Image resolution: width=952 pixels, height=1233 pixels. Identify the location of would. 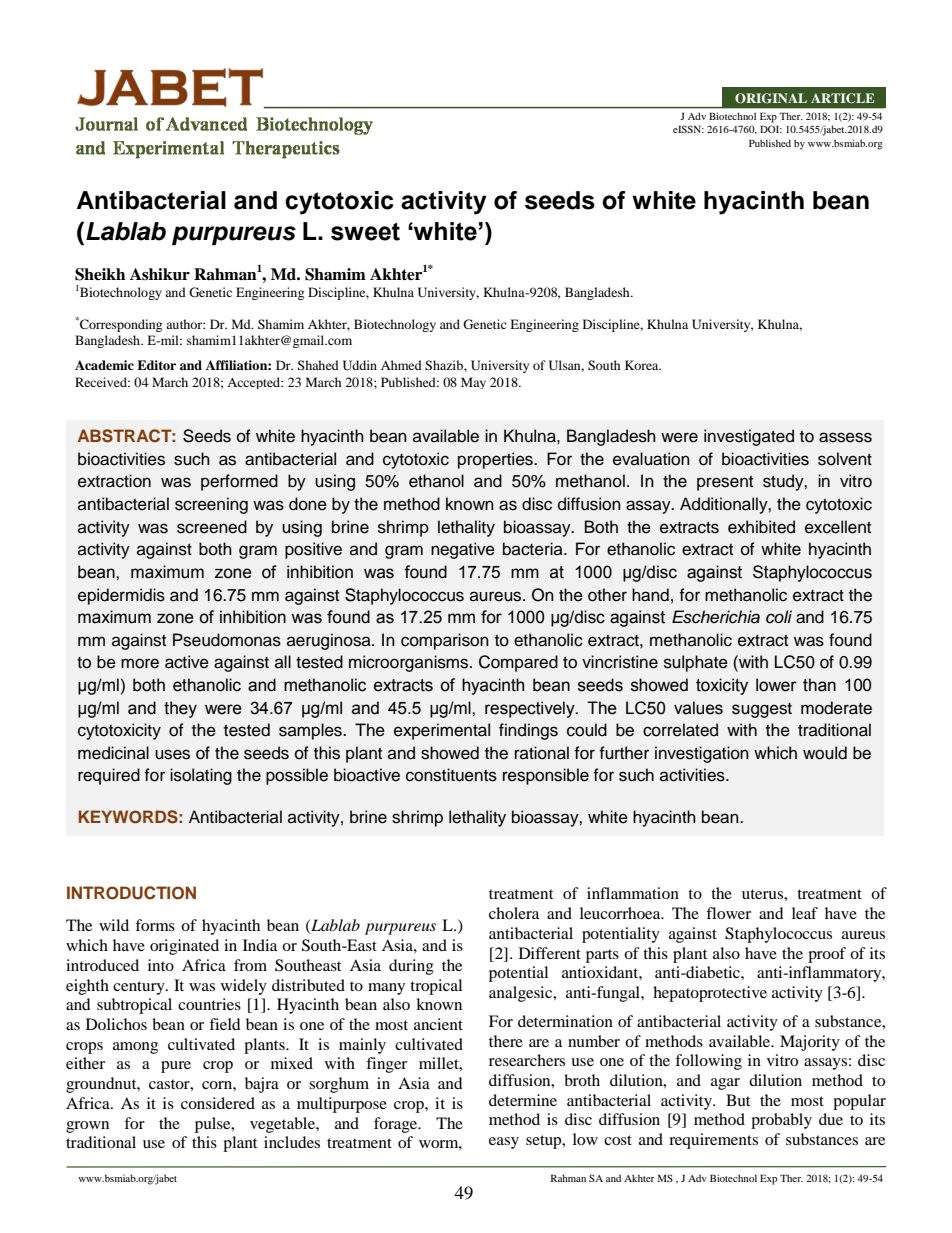
(825, 753).
